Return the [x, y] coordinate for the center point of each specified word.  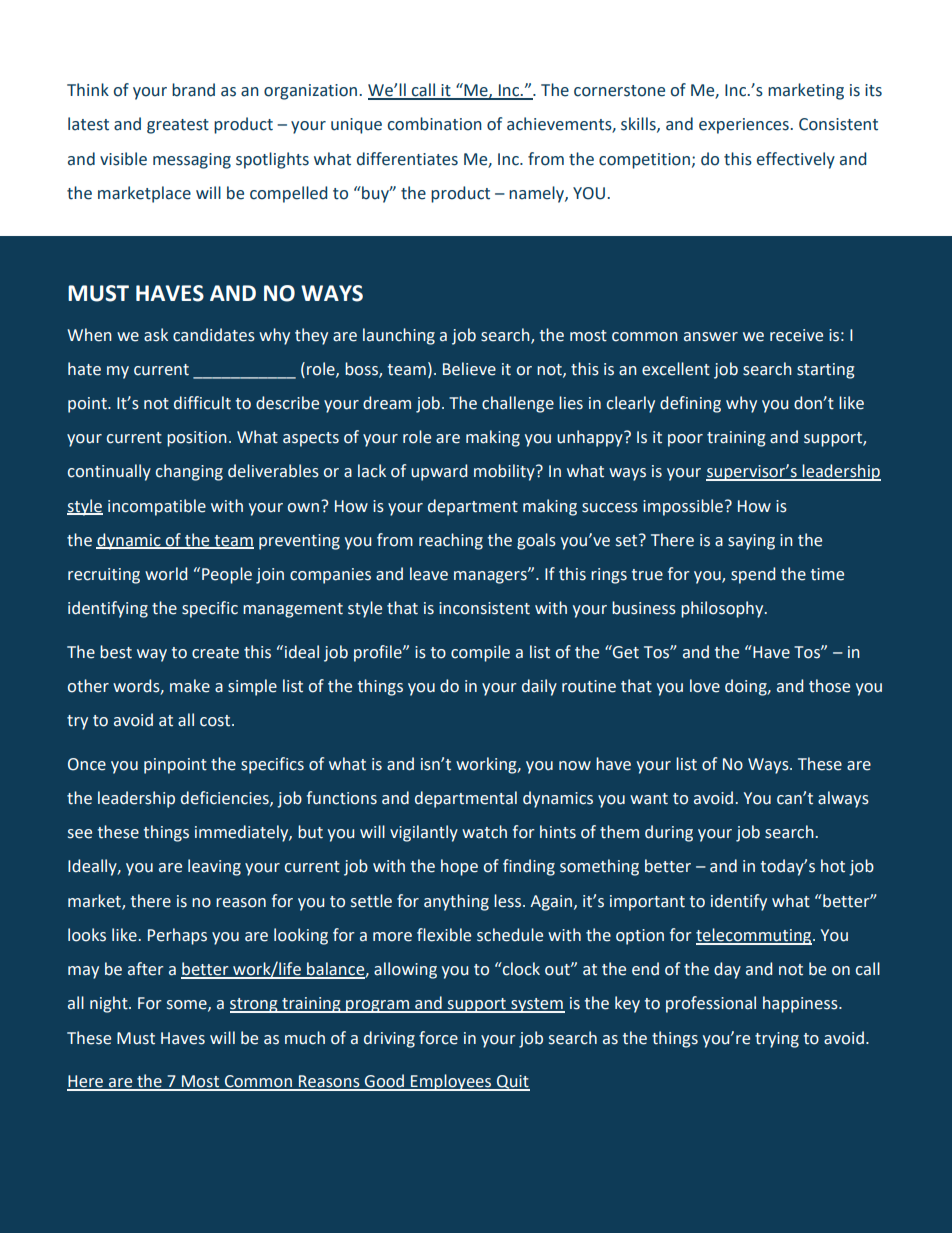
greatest [178, 126]
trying [777, 1040]
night [110, 1004]
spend [753, 575]
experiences [745, 126]
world [166, 574]
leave [429, 574]
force [438, 1038]
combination [435, 124]
